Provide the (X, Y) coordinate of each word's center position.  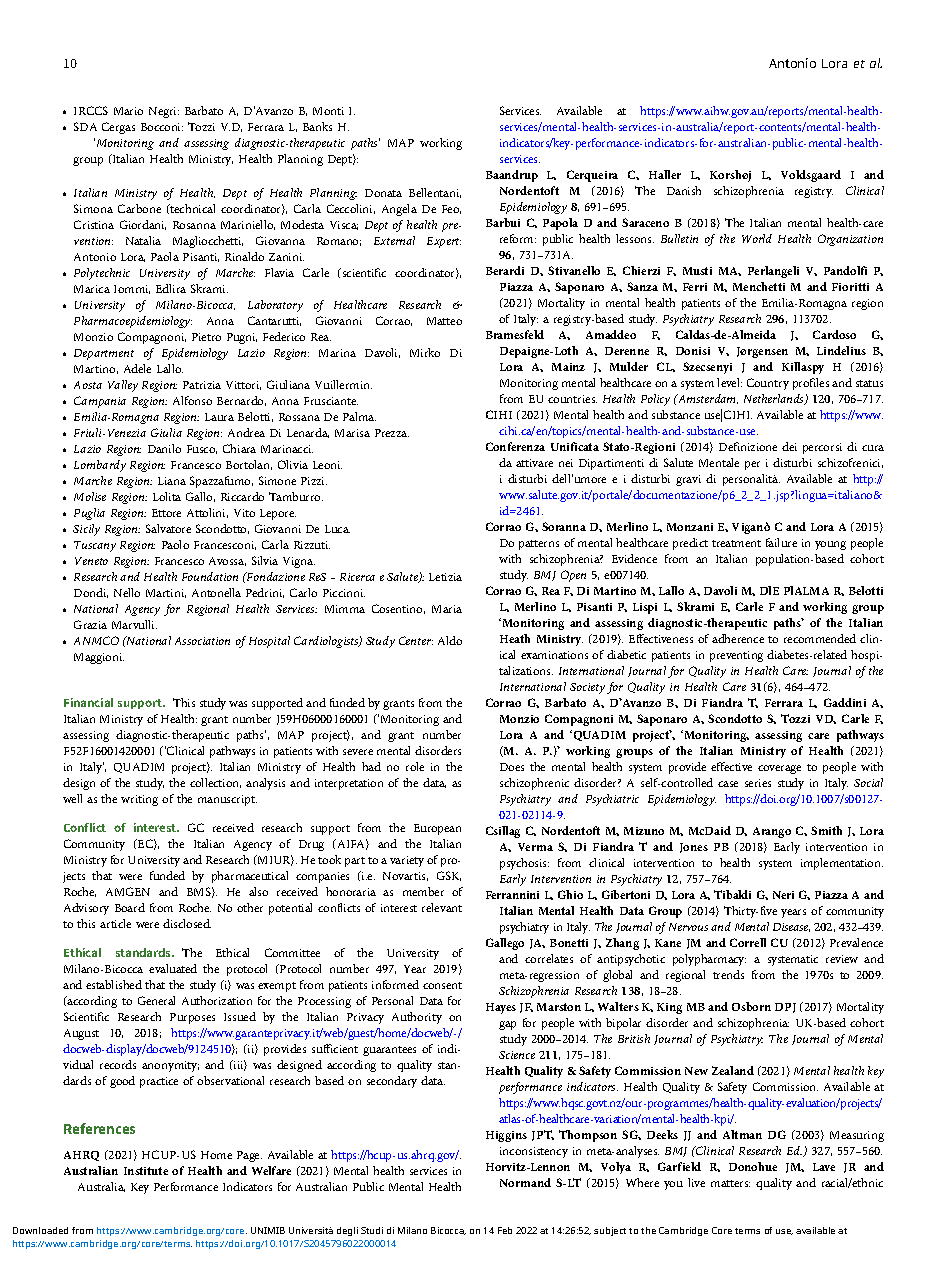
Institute (146, 1171)
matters (730, 1183)
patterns (539, 545)
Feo (451, 209)
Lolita (167, 496)
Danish (684, 190)
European (437, 829)
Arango (772, 832)
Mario (128, 111)
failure (781, 542)
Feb (505, 1230)
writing (139, 800)
